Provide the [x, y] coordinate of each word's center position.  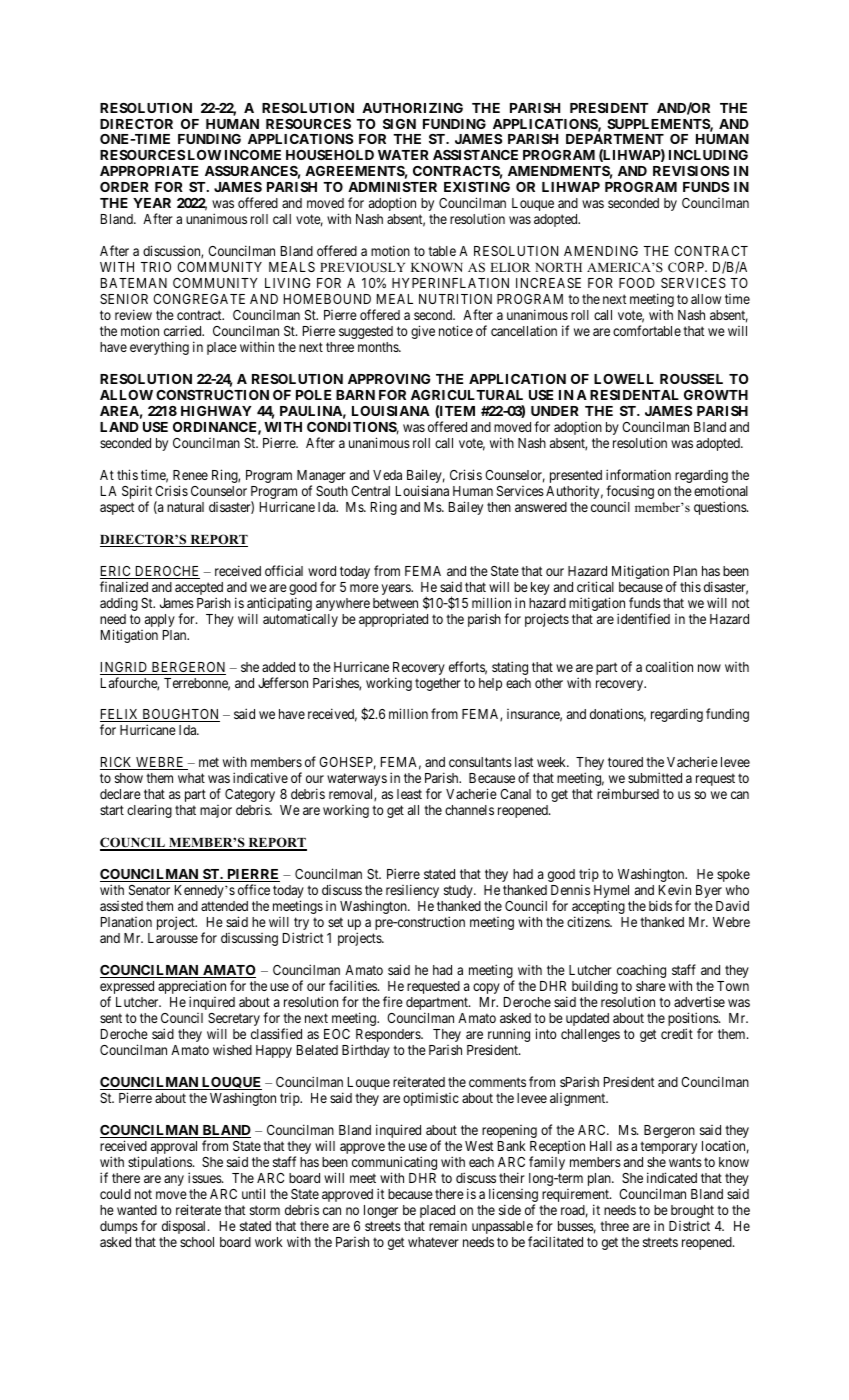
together [438, 684]
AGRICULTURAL [467, 395]
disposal [185, 1227]
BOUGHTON [180, 715]
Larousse [173, 938]
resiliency [412, 891]
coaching [641, 971]
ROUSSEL [691, 379]
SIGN [399, 124]
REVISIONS [691, 171]
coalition [669, 666]
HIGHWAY [216, 411]
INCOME [253, 155]
